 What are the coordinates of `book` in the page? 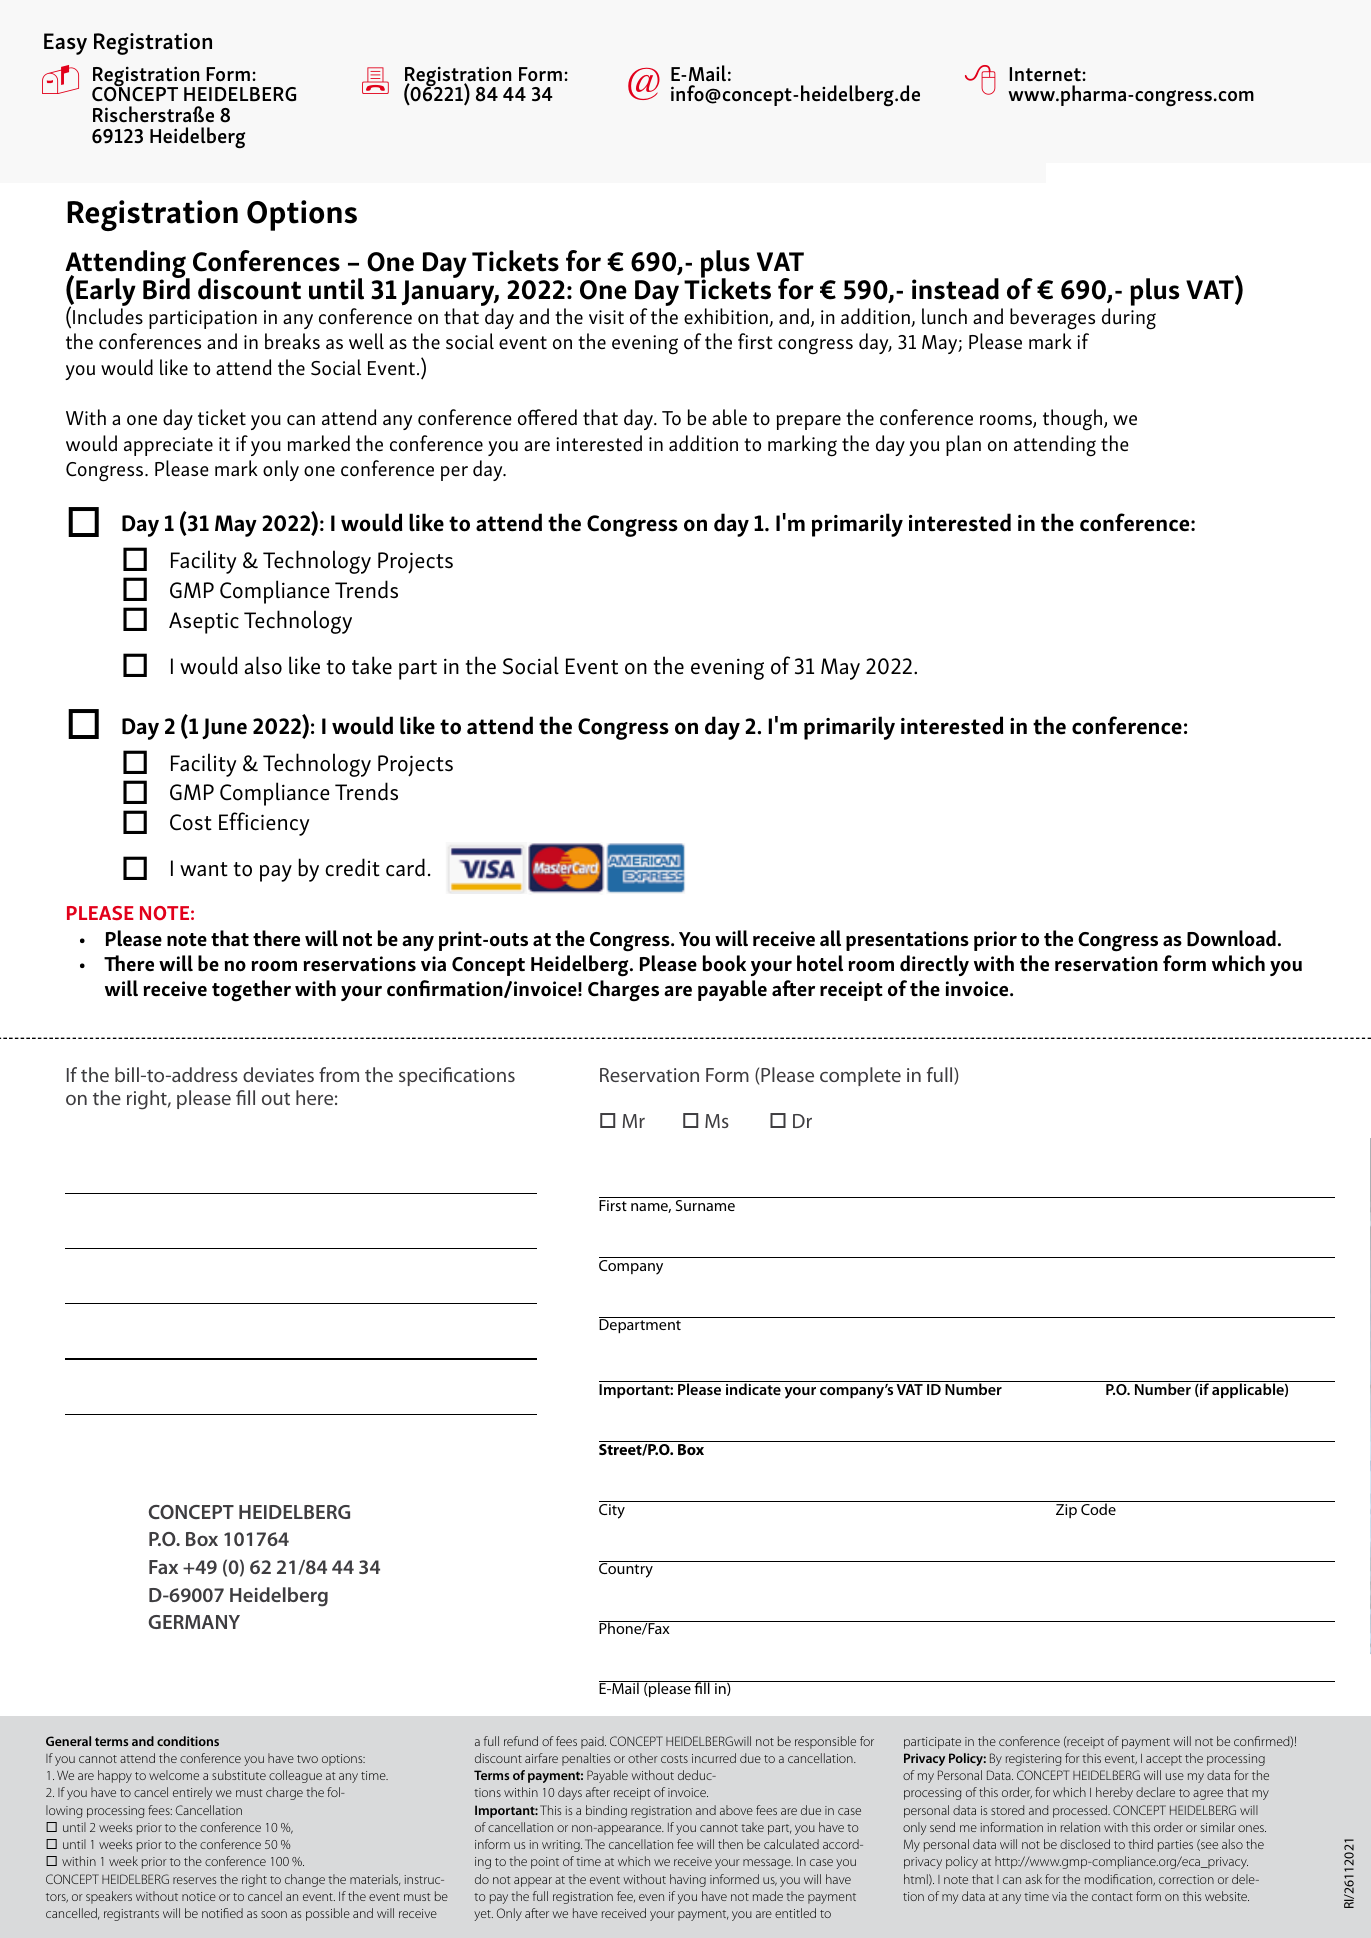 It's located at (724, 963).
